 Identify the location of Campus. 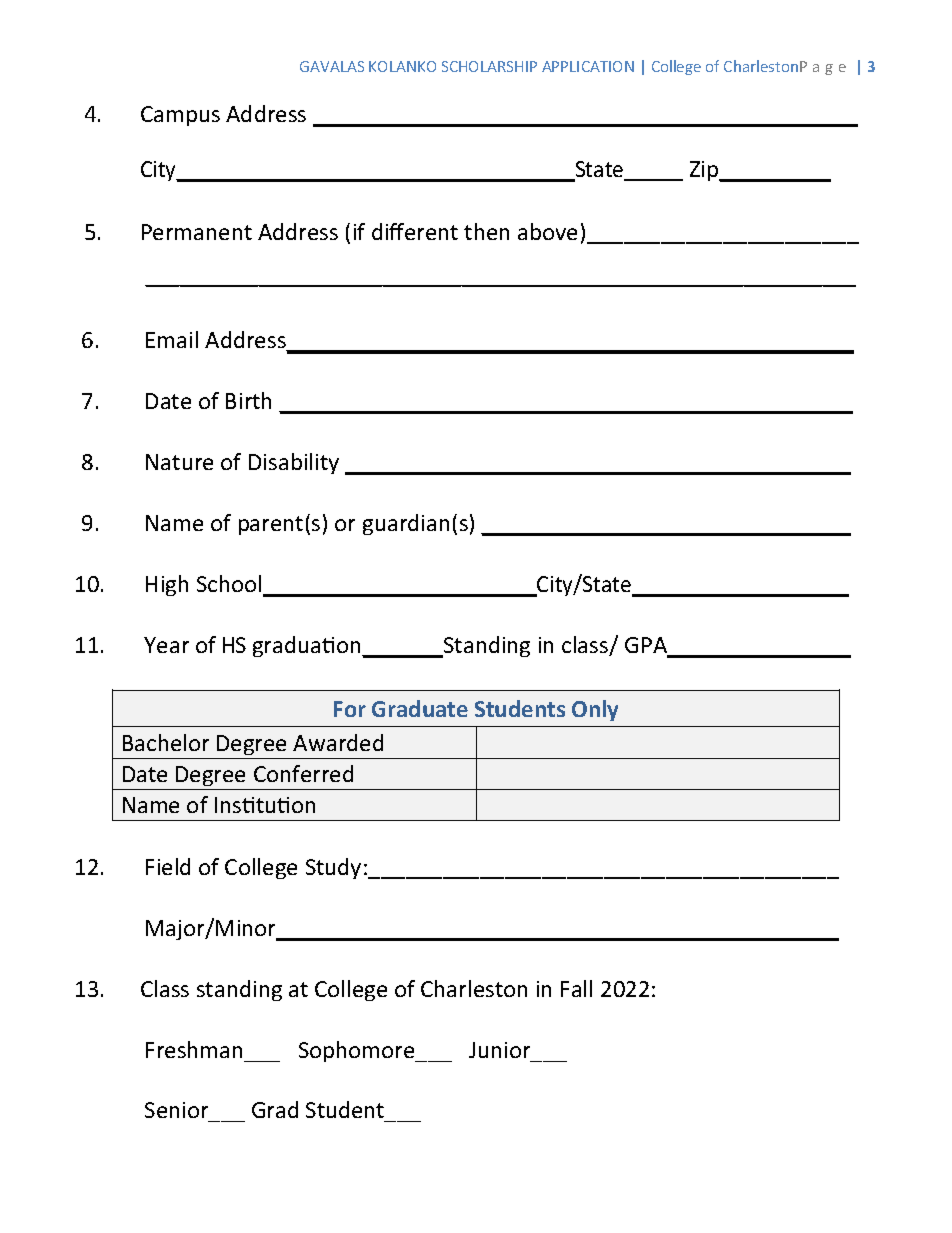
(180, 116).
